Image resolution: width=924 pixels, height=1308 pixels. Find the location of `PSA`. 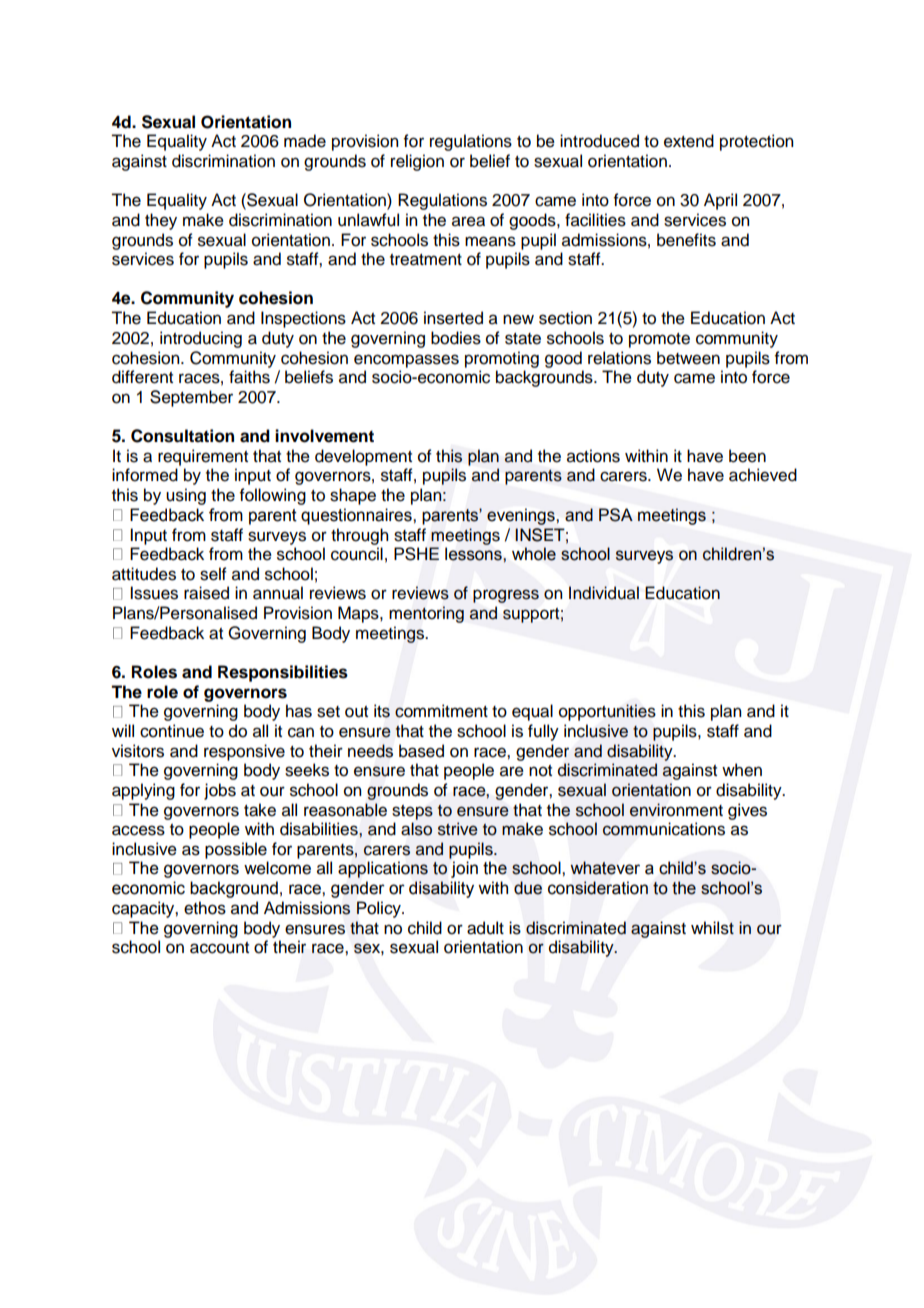

PSA is located at coordinates (616, 515).
